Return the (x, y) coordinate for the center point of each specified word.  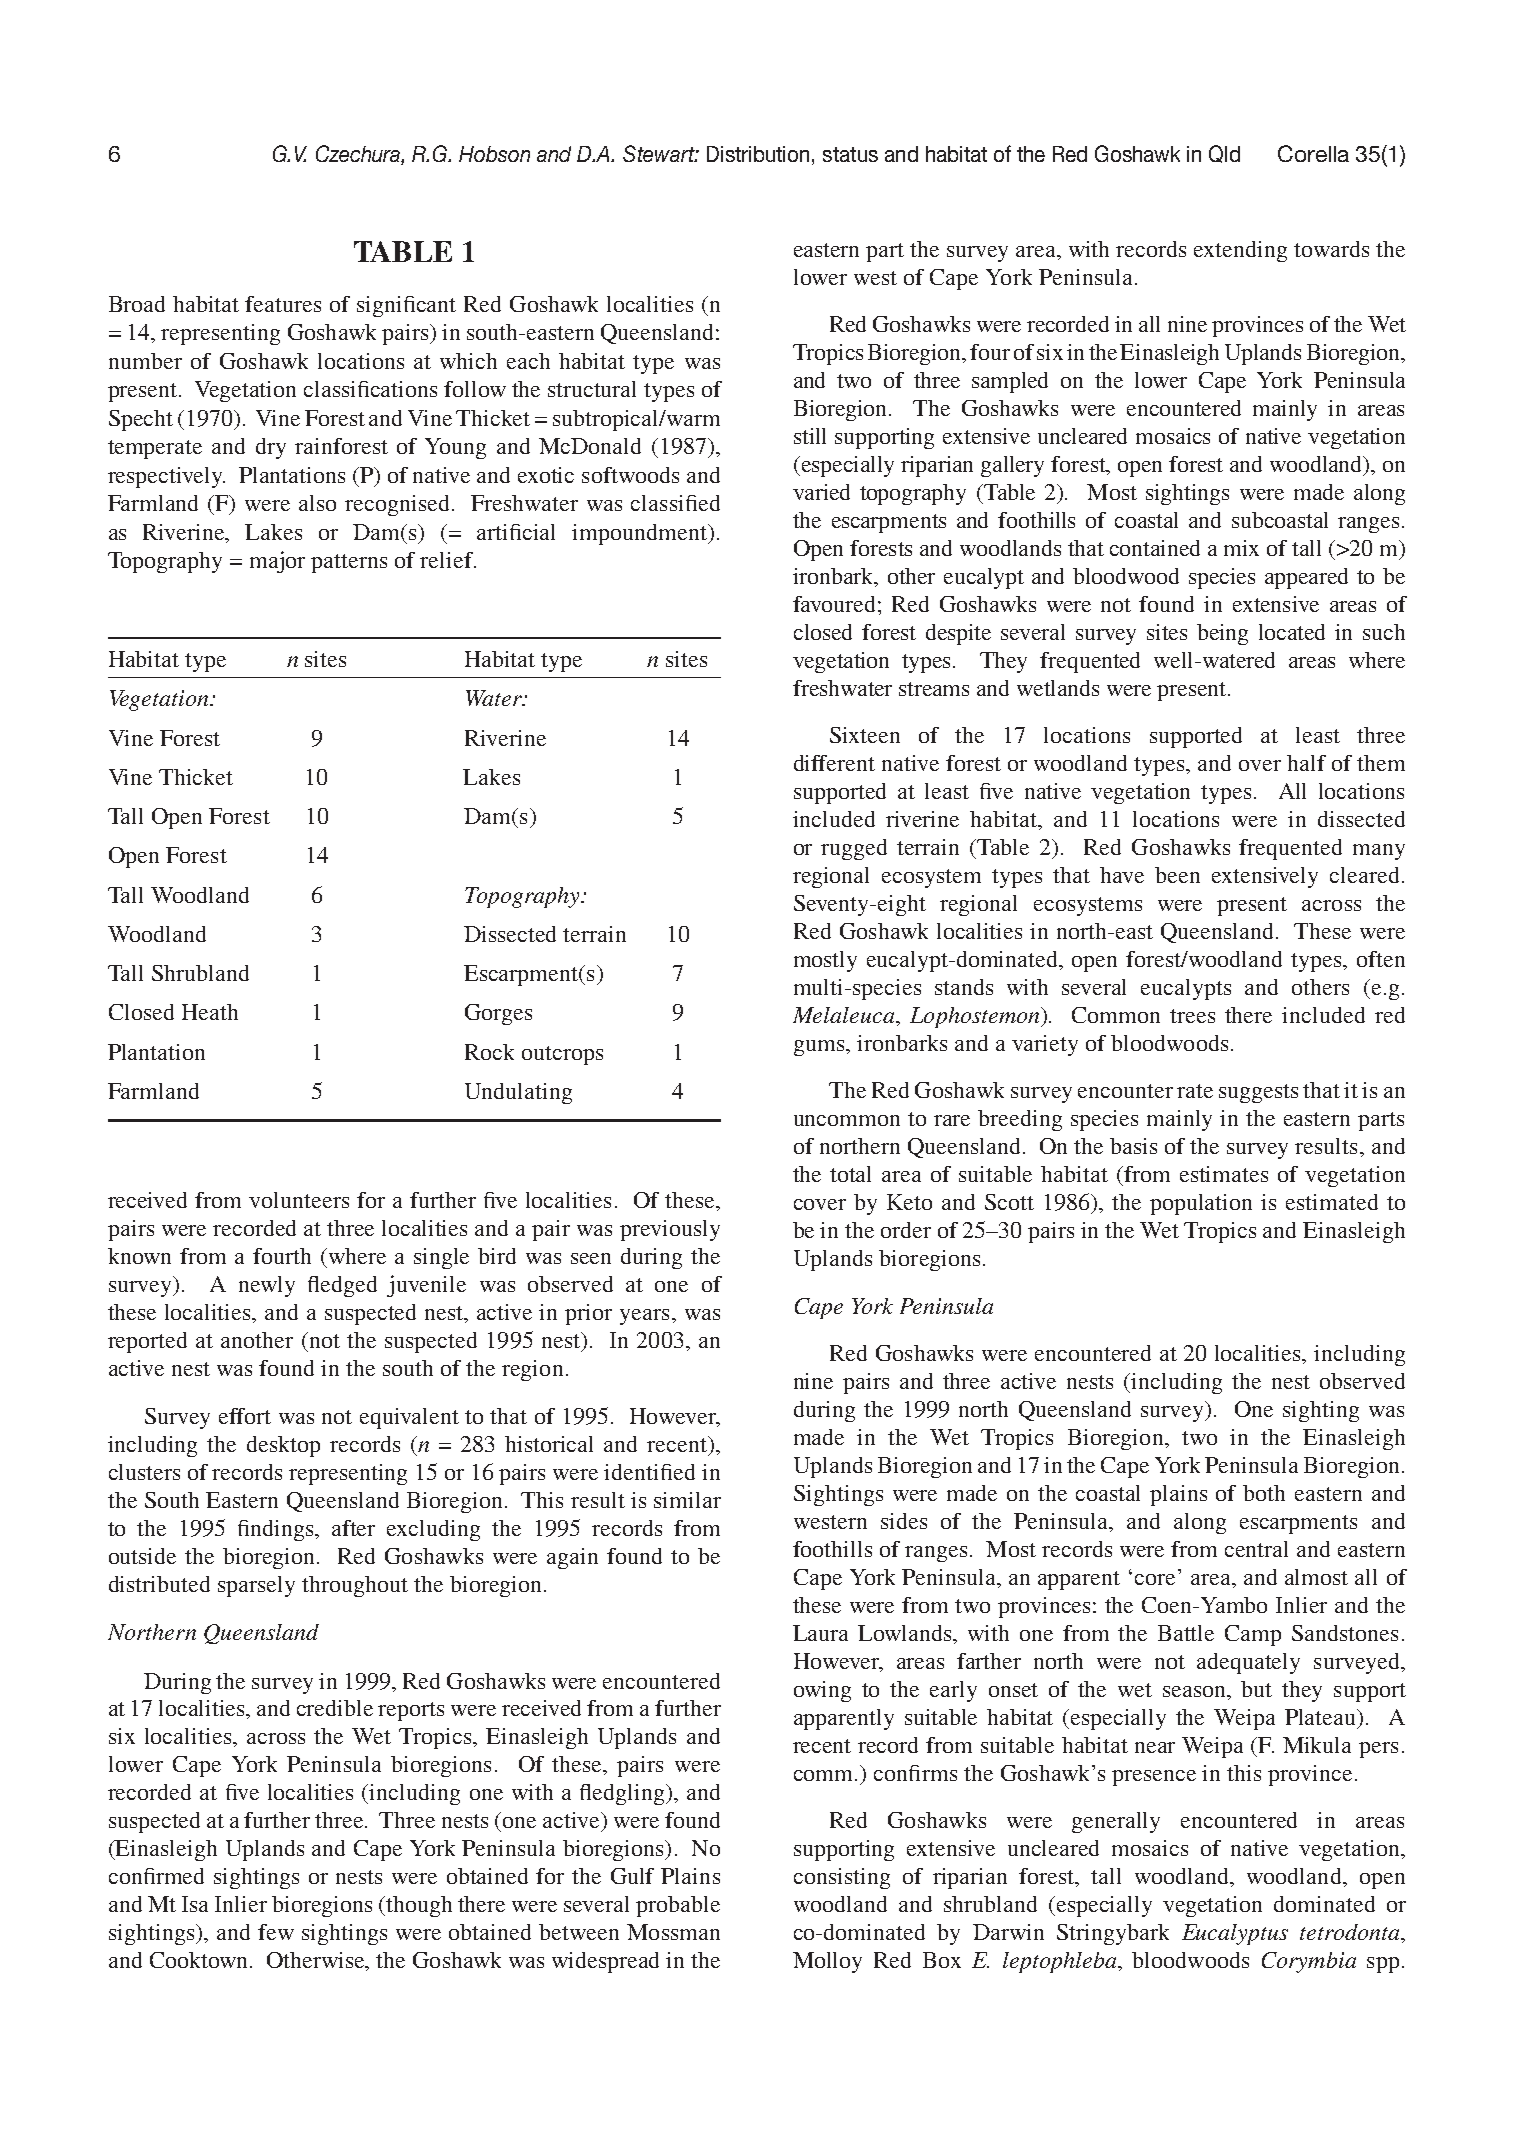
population (1201, 1204)
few (276, 1932)
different (834, 763)
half (1306, 763)
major (277, 562)
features (283, 304)
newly (267, 1286)
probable (678, 1906)
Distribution (758, 154)
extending (1240, 251)
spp (1383, 1965)
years (644, 1317)
